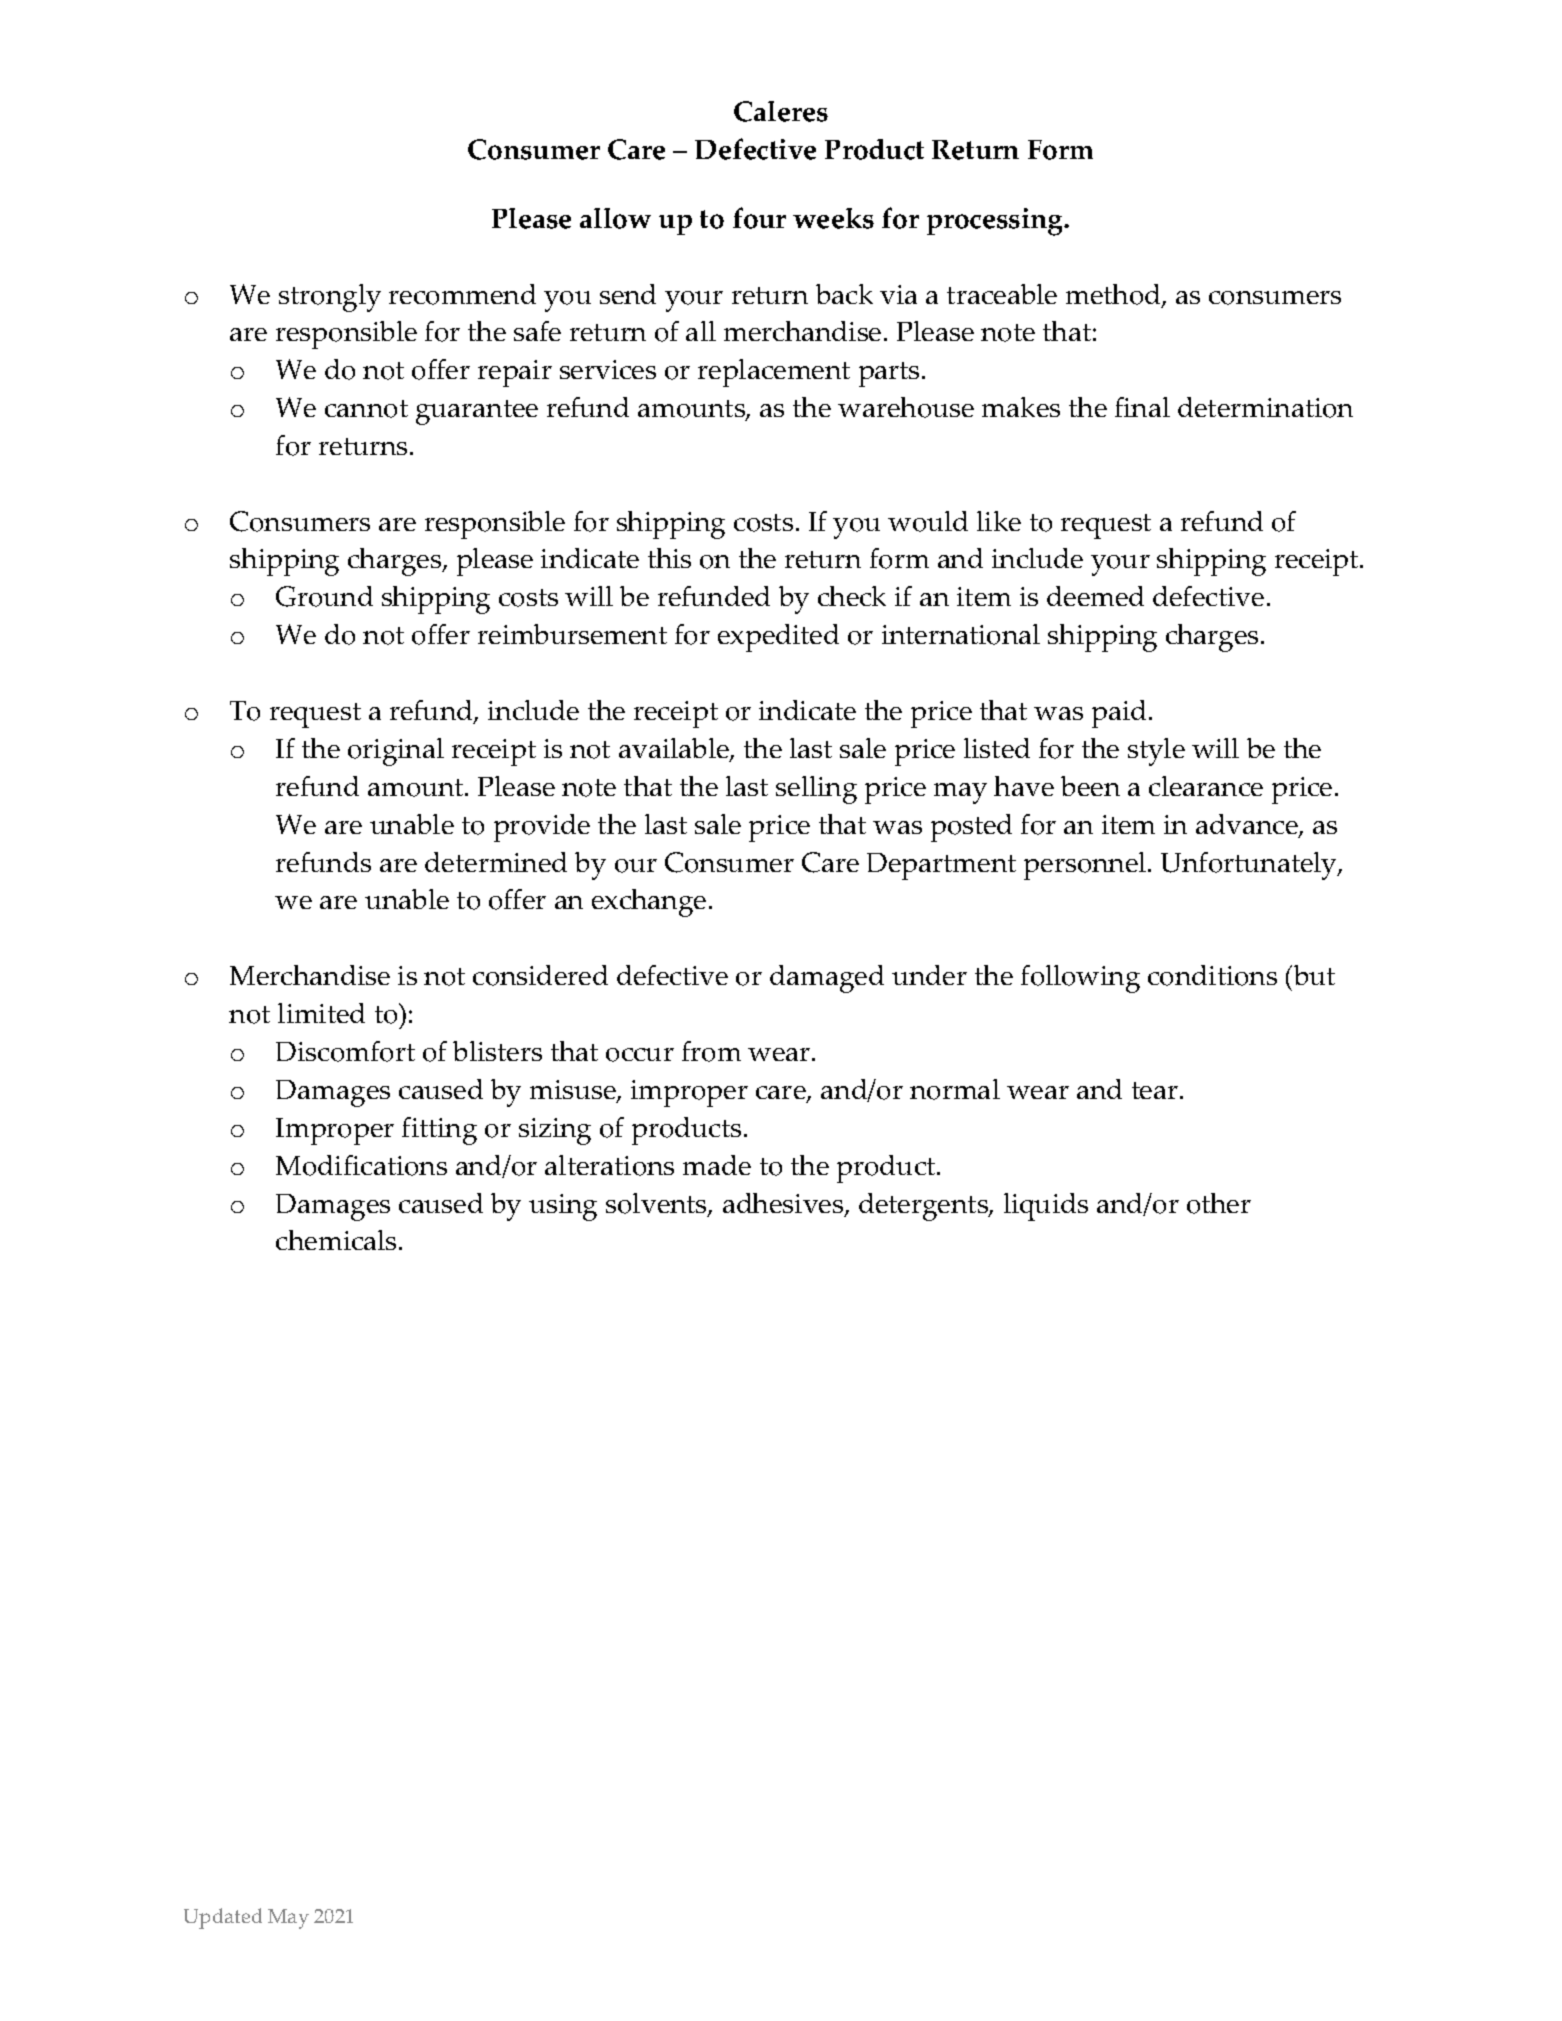  What do you see at coordinates (330, 298) in the screenshot?
I see `strongly` at bounding box center [330, 298].
